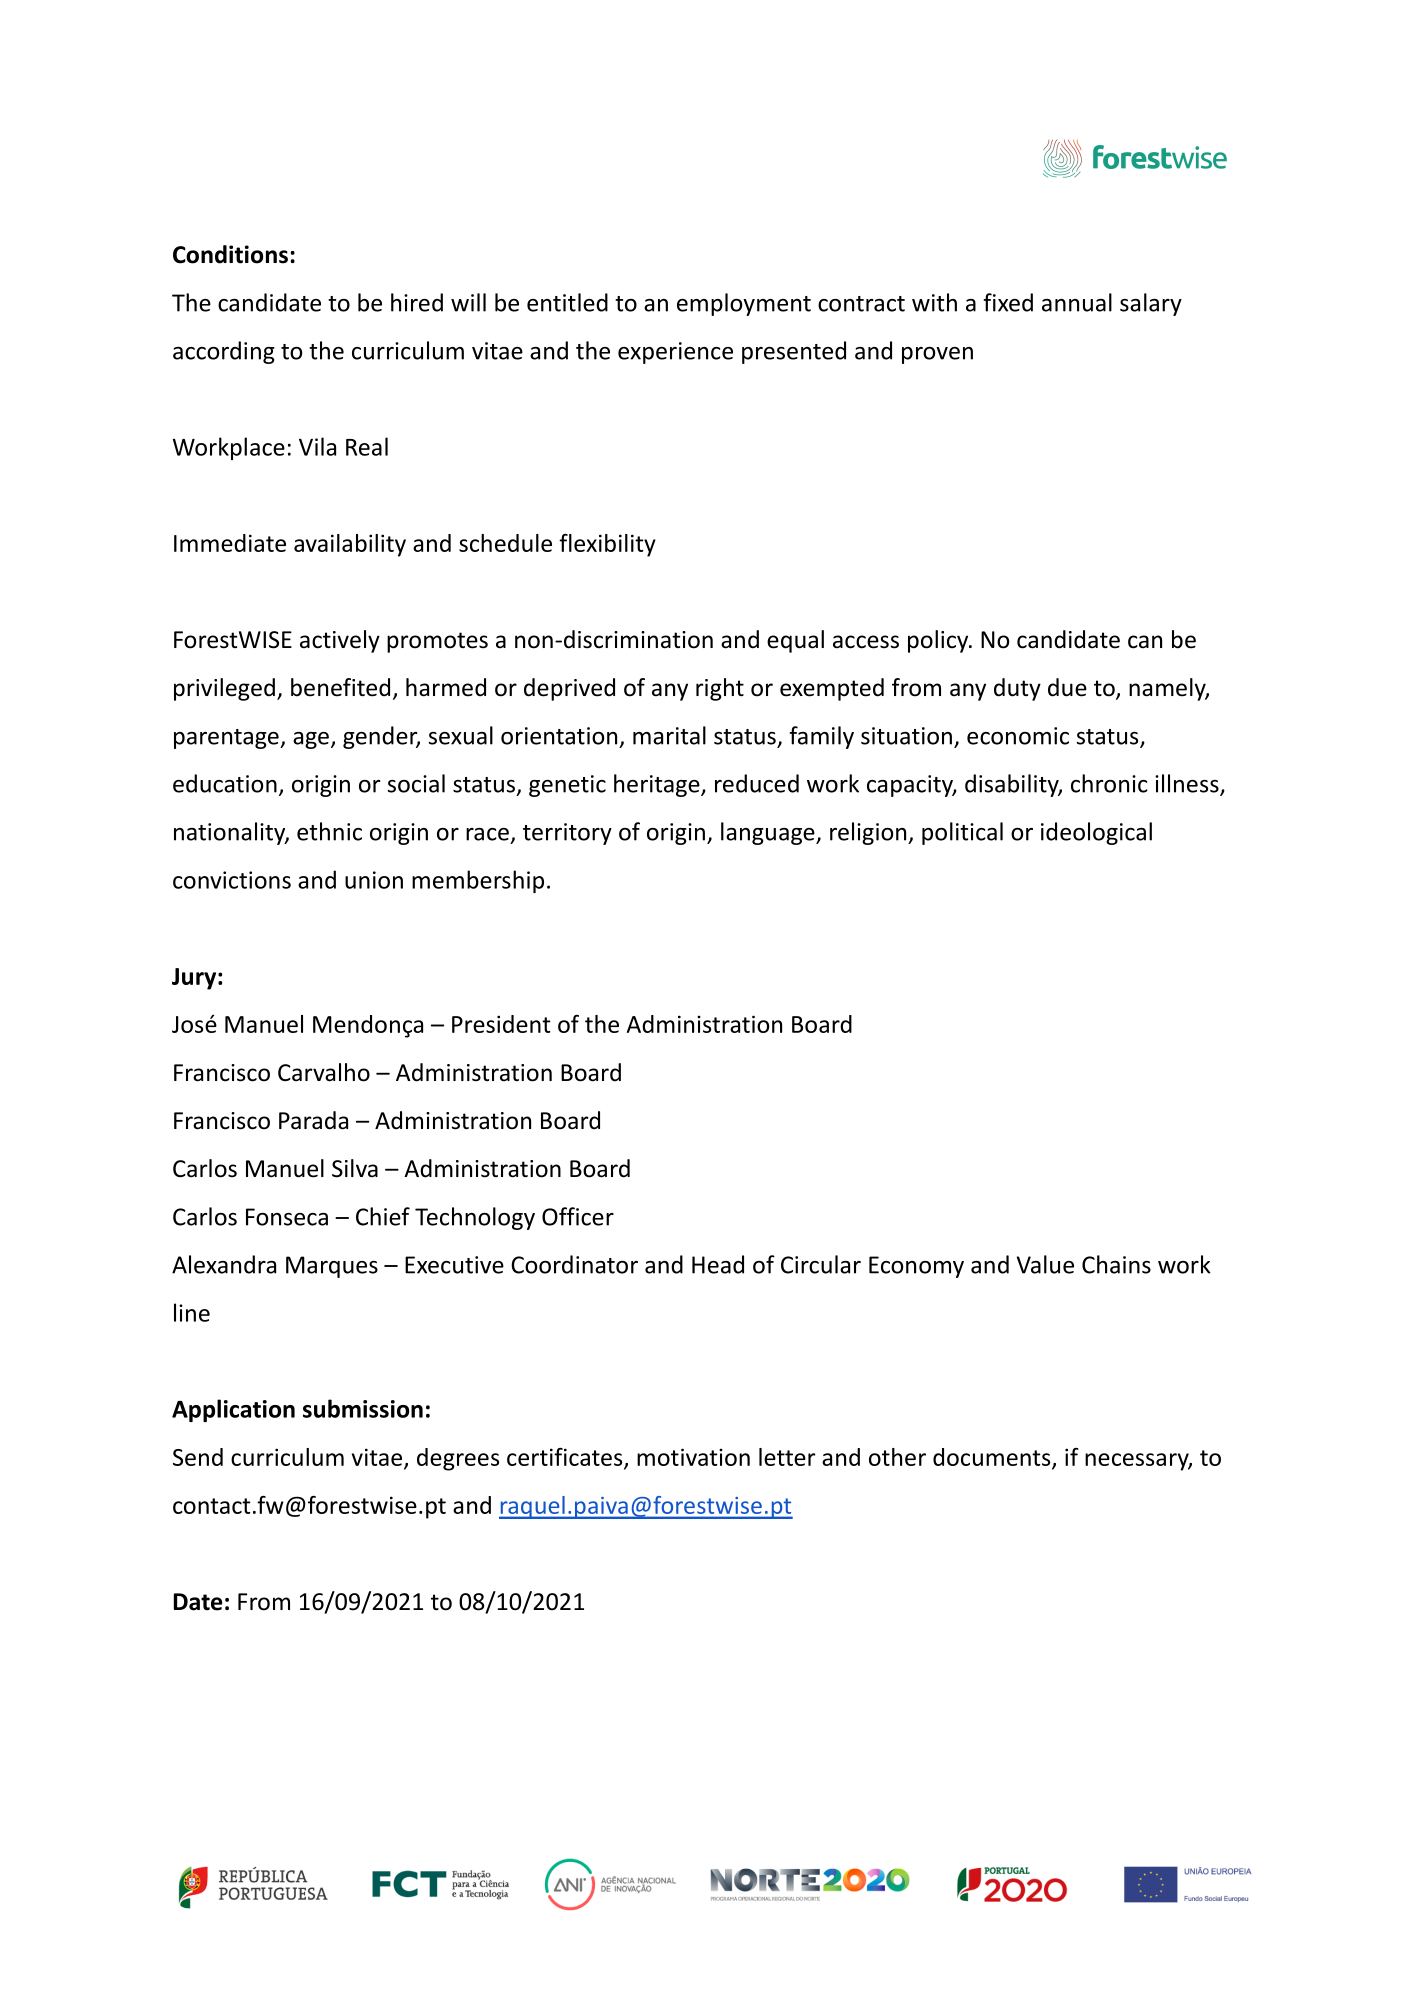 Image resolution: width=1423 pixels, height=2011 pixels. What do you see at coordinates (744, 304) in the document?
I see `employment` at bounding box center [744, 304].
